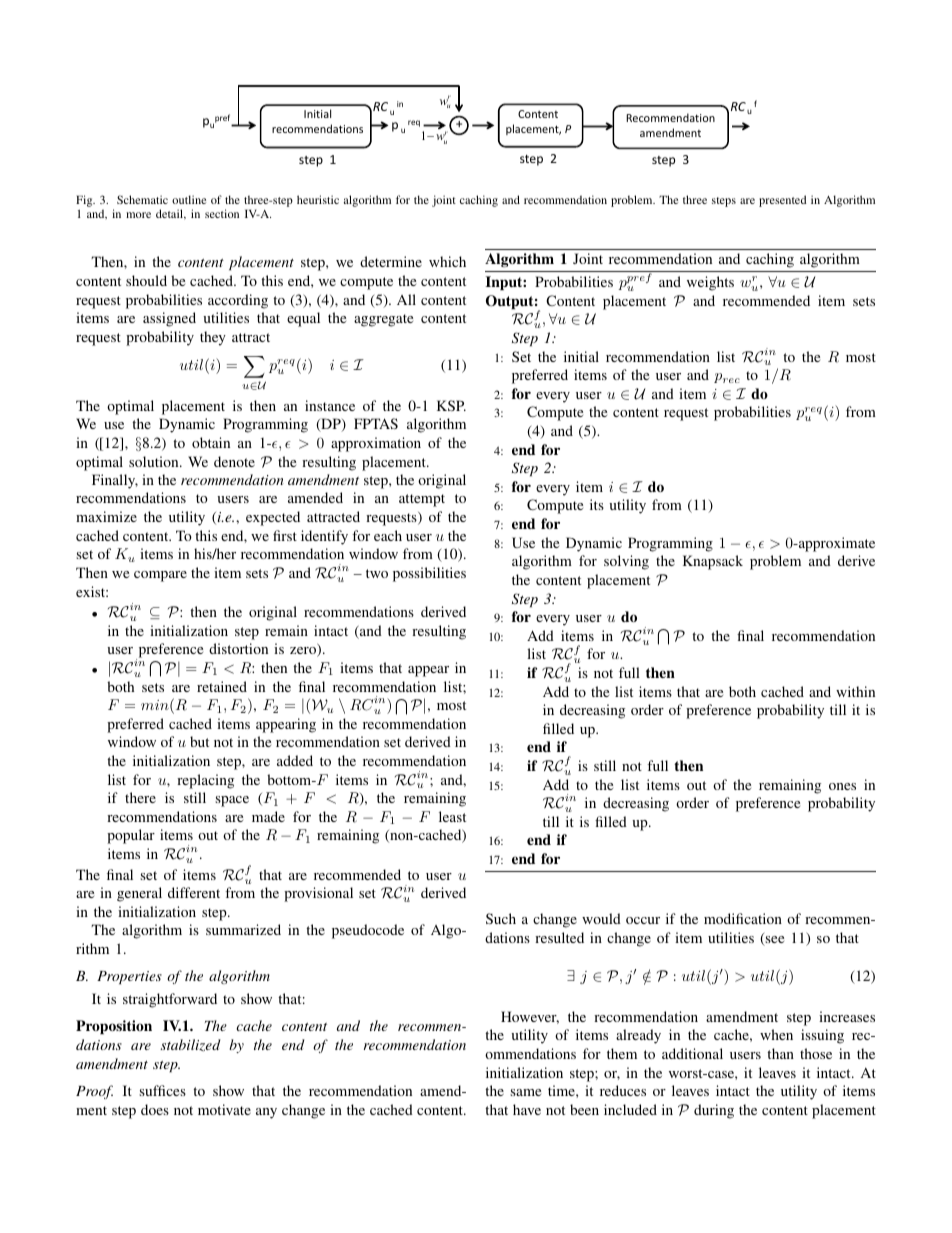 The height and width of the screenshot is (1233, 952). Describe the element at coordinates (783, 201) in the screenshot. I see `presented` at that location.
